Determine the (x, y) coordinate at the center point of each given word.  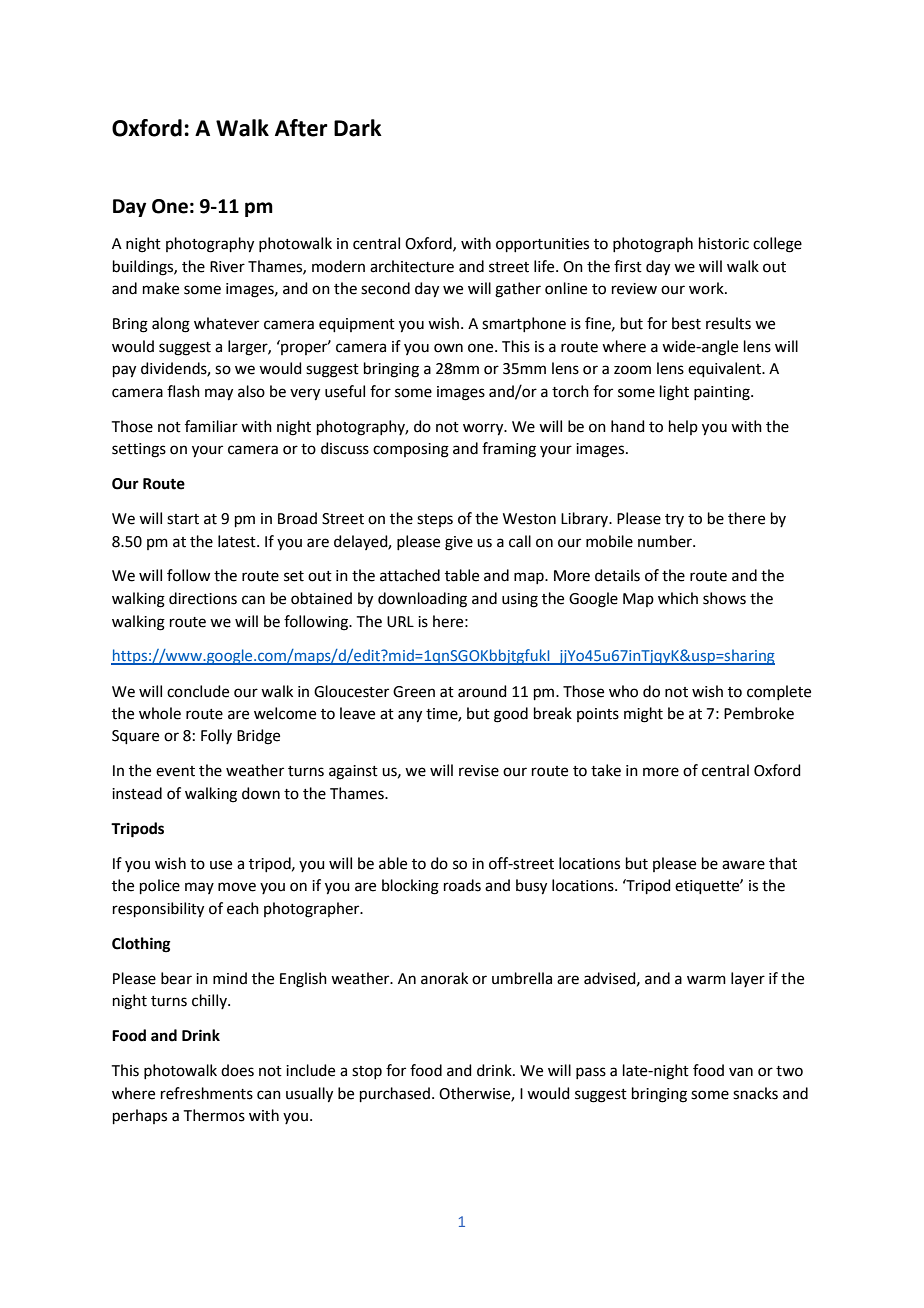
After (301, 128)
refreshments (207, 1093)
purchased (395, 1094)
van (741, 1072)
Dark (358, 128)
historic (724, 243)
